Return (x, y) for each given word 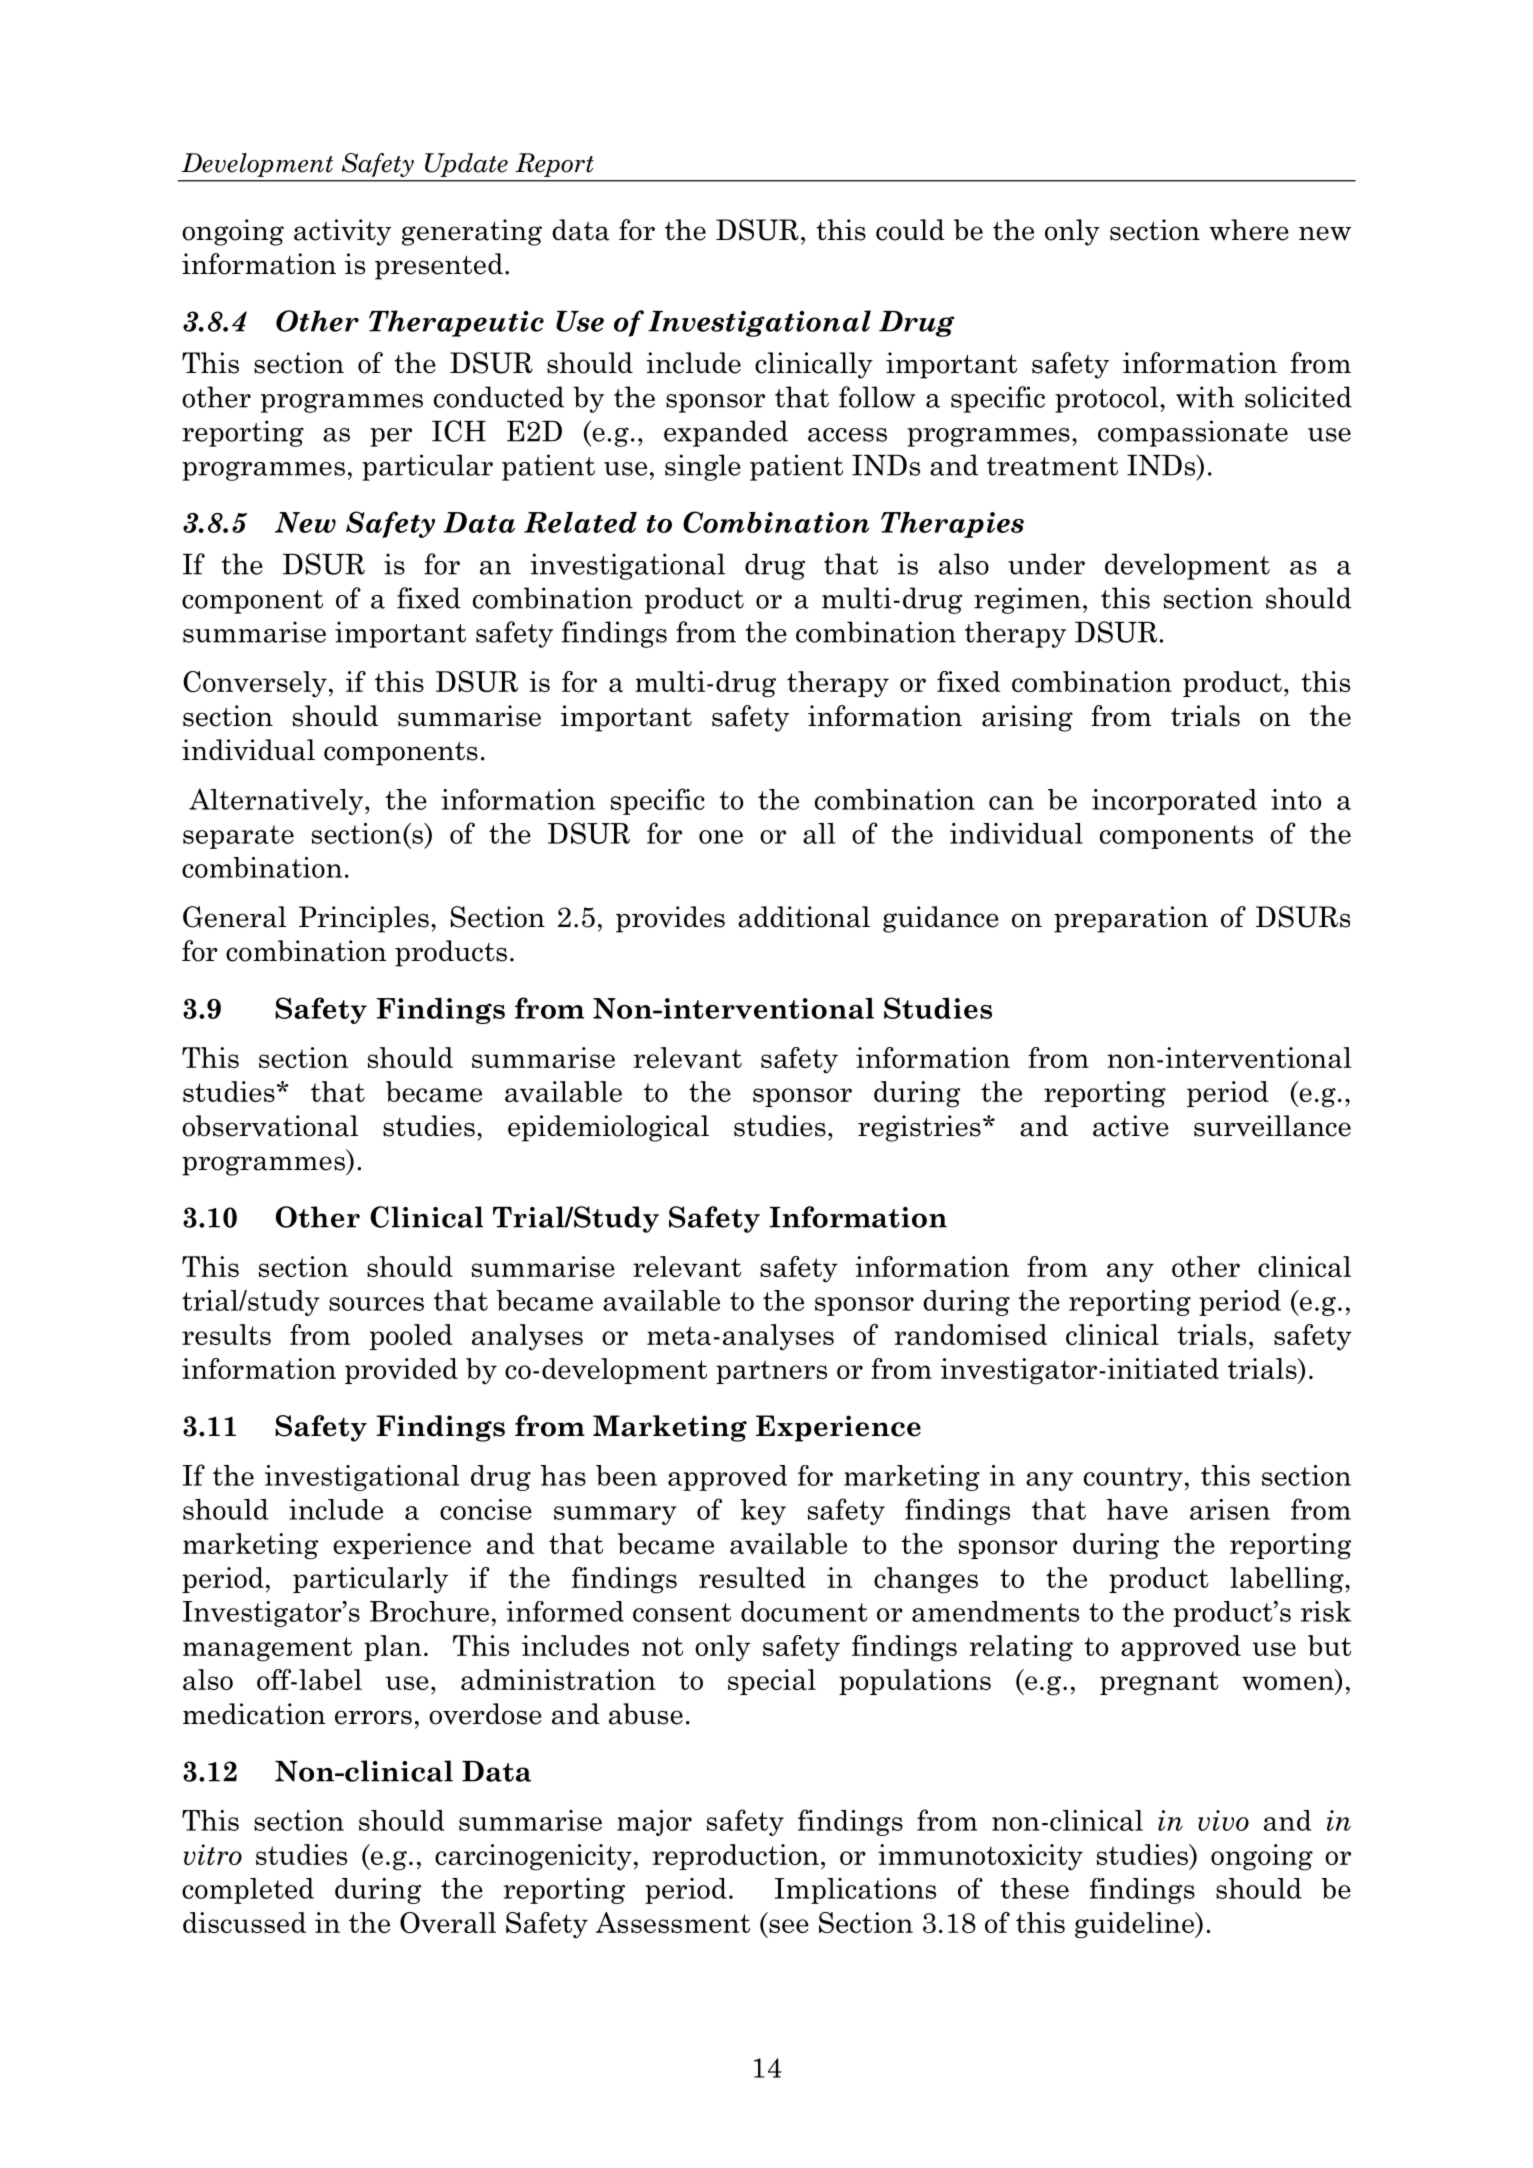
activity (342, 232)
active (1131, 1126)
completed (248, 1891)
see (789, 1926)
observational (270, 1126)
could (910, 230)
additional (804, 917)
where (1249, 230)
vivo (1223, 1820)
